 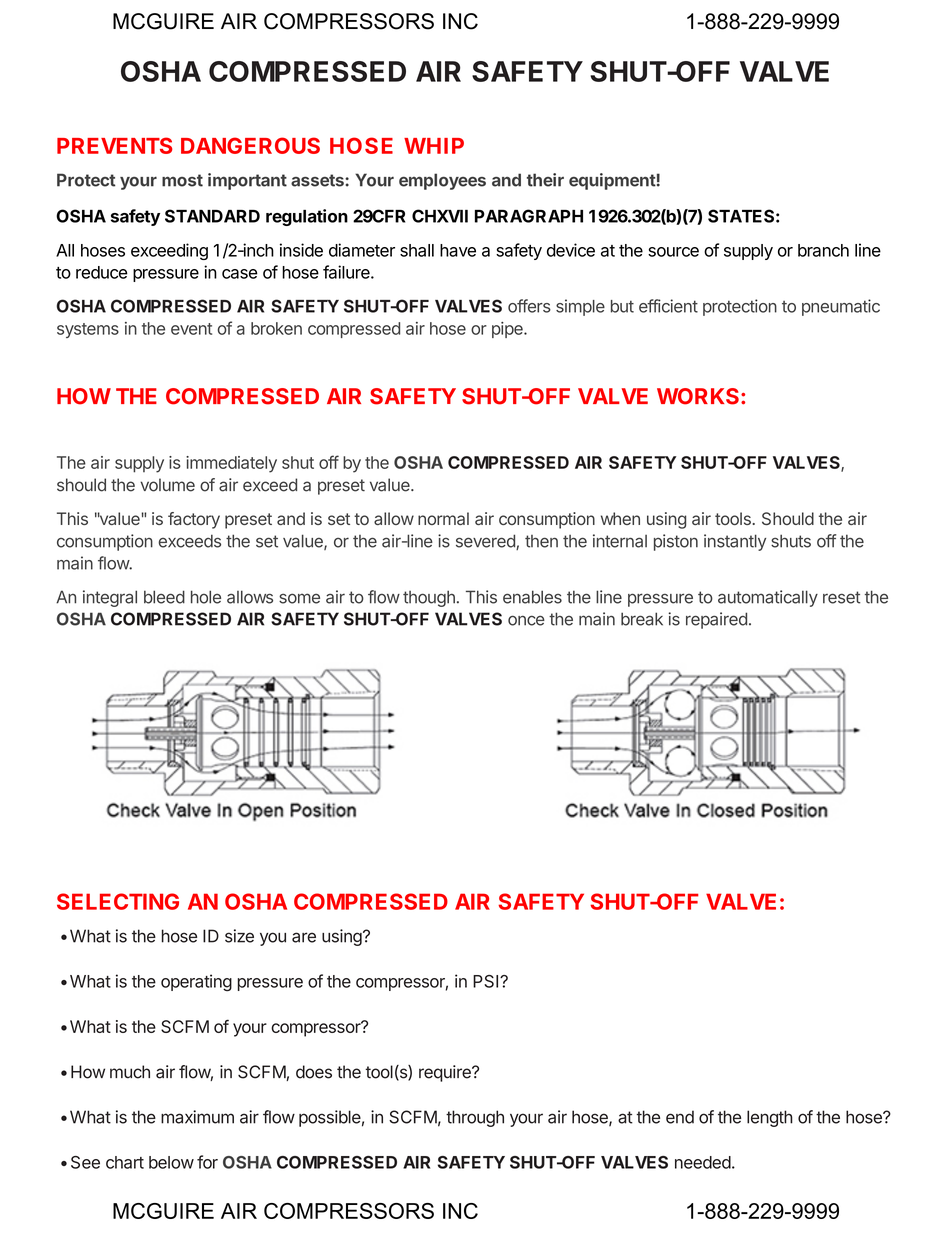 What do you see at coordinates (164, 597) in the document?
I see `bleed` at bounding box center [164, 597].
